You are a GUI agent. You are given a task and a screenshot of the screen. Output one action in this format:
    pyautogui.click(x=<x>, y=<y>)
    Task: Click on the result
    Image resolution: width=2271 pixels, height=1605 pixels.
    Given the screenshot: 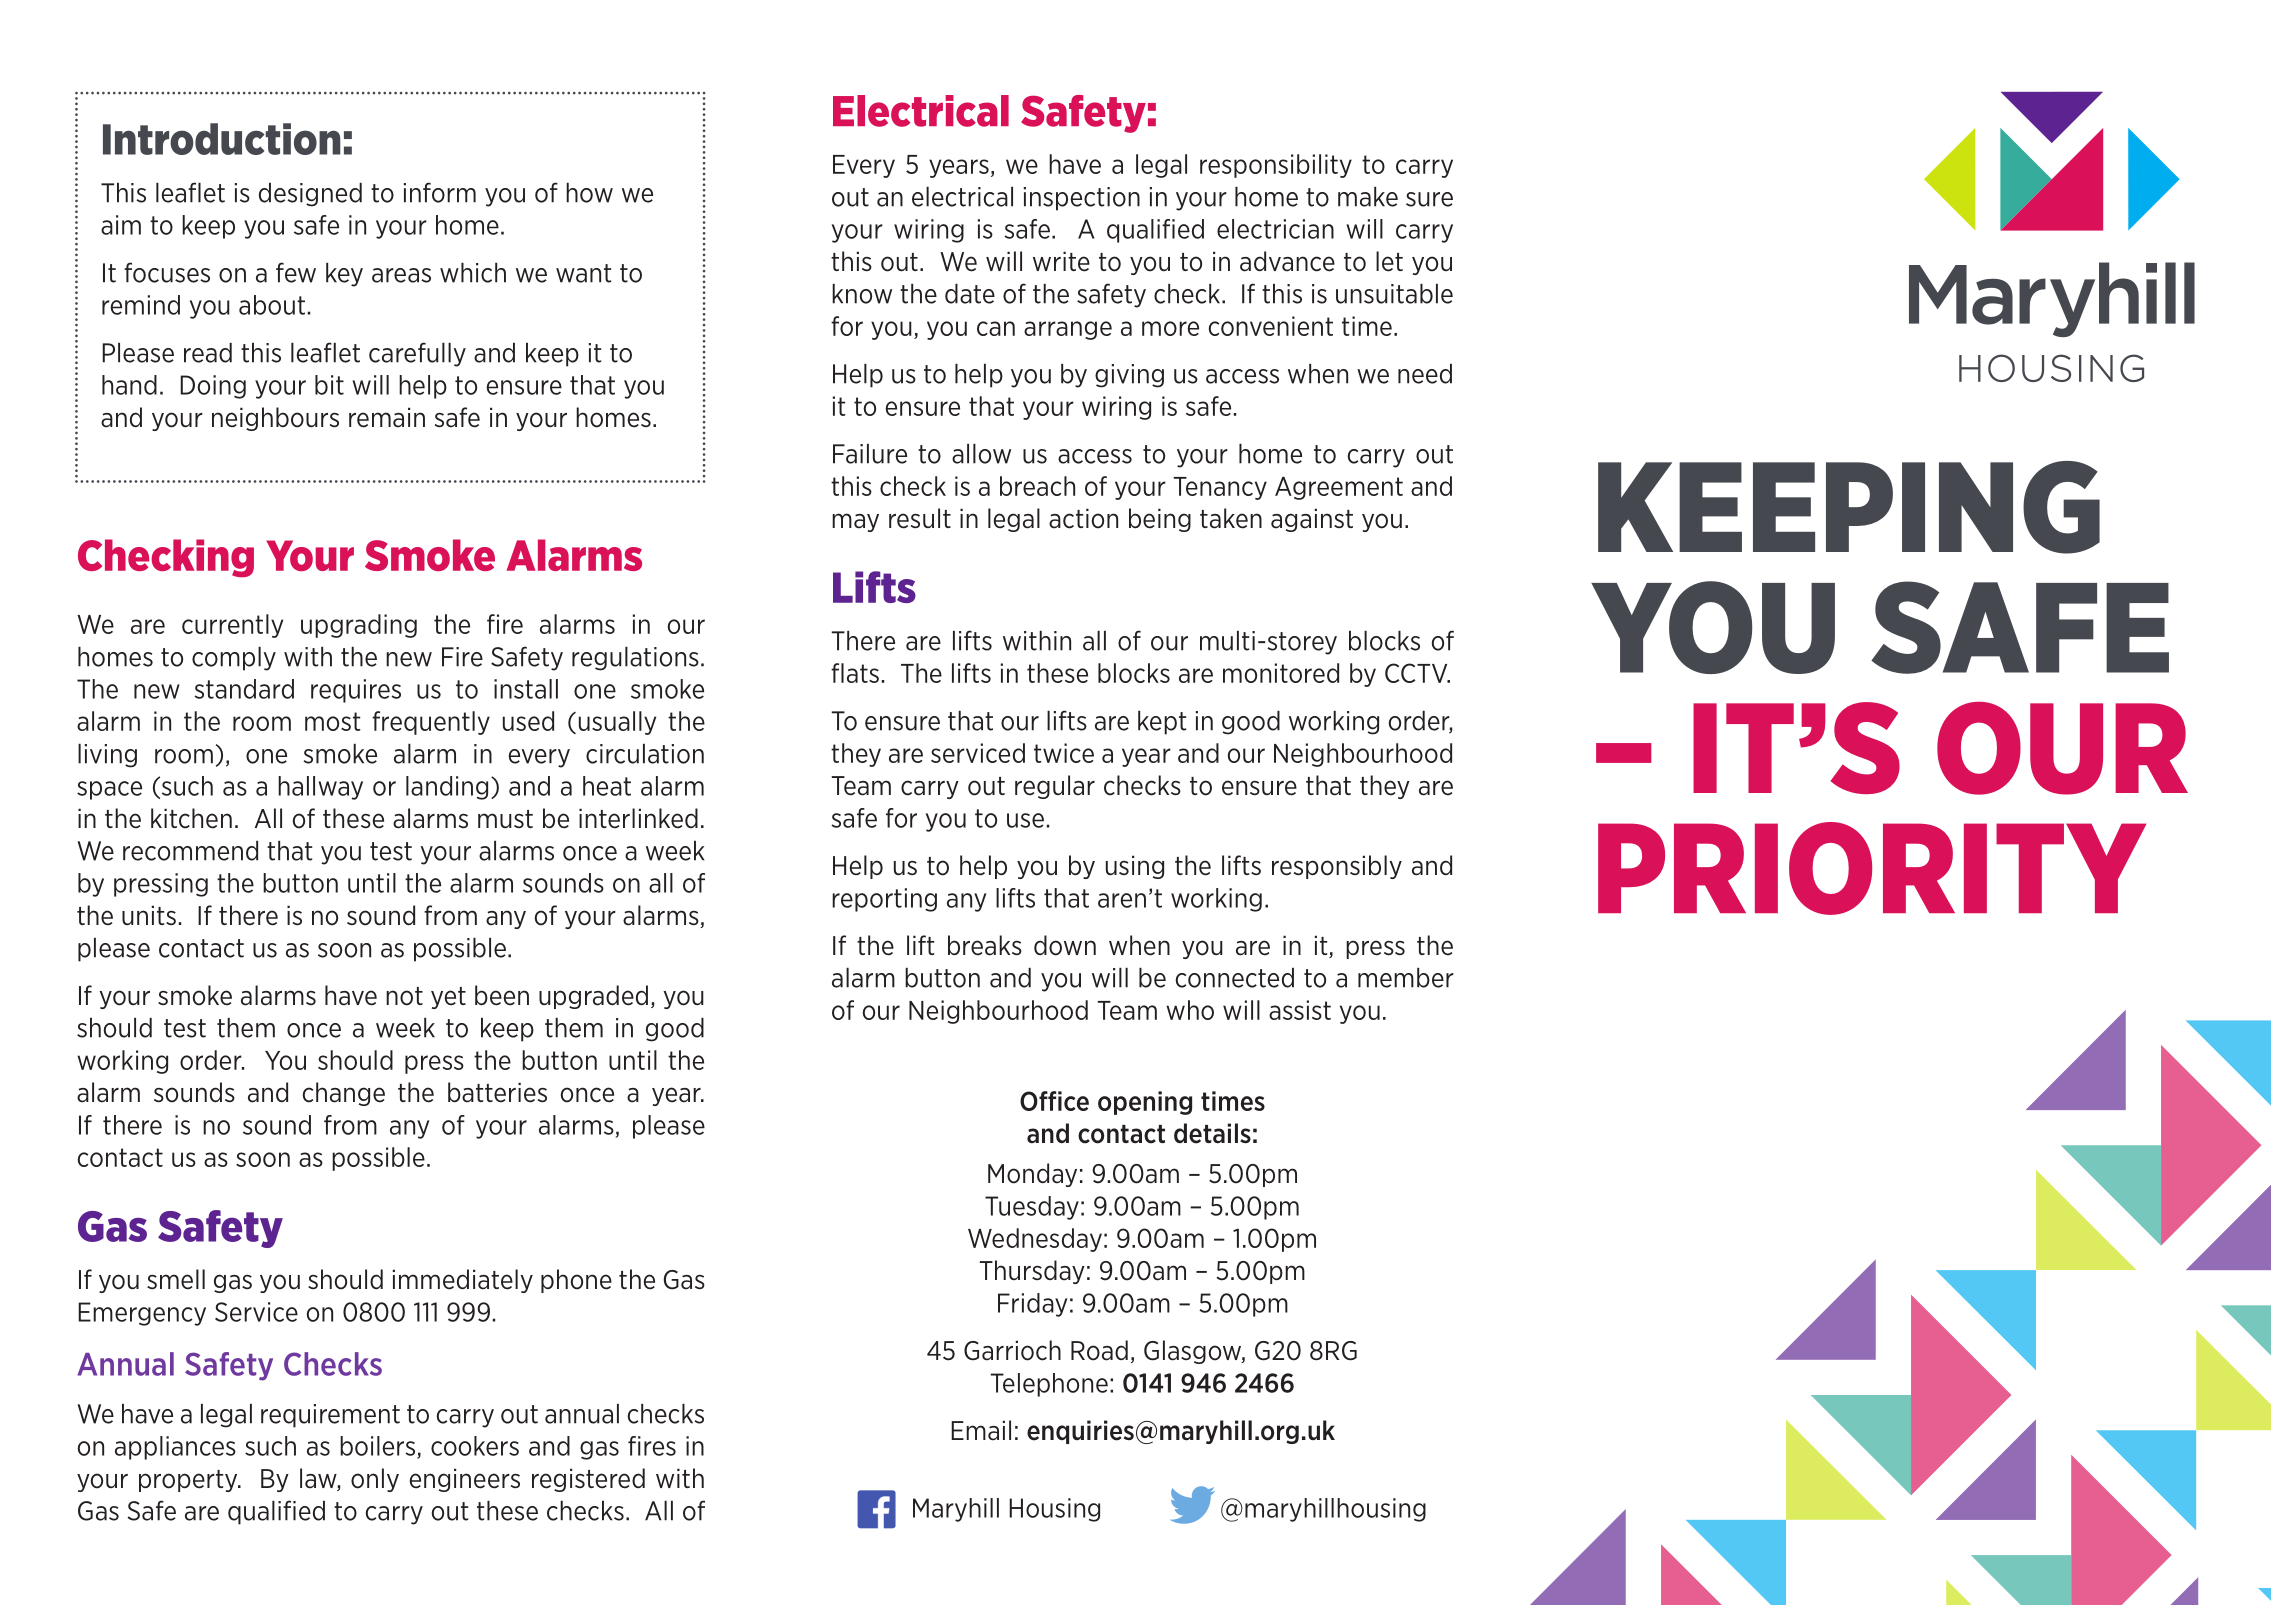 What is the action you would take?
    pyautogui.click(x=920, y=518)
